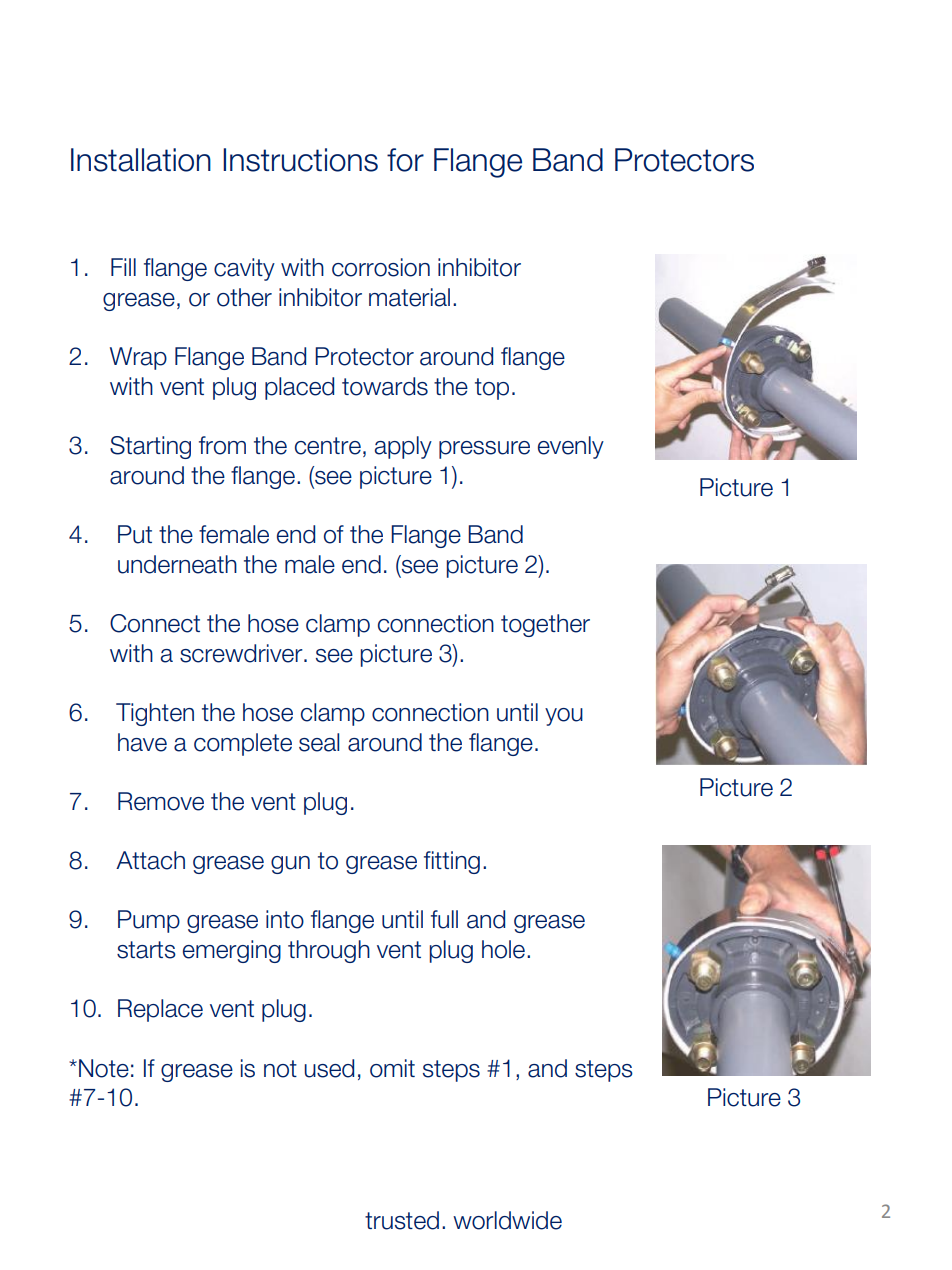  I want to click on starts, so click(146, 950).
